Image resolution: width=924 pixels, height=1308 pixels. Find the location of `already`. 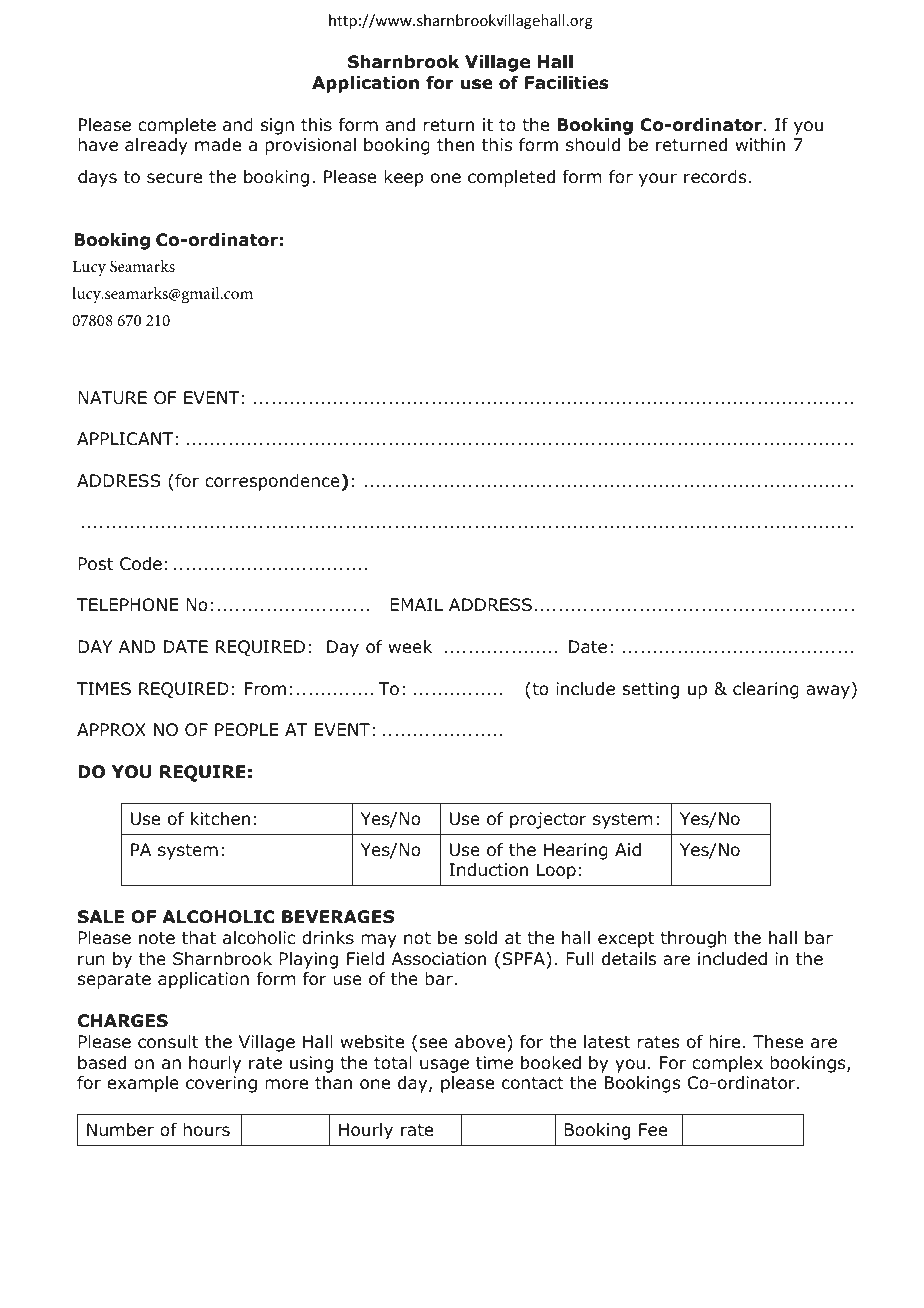

already is located at coordinates (156, 146).
